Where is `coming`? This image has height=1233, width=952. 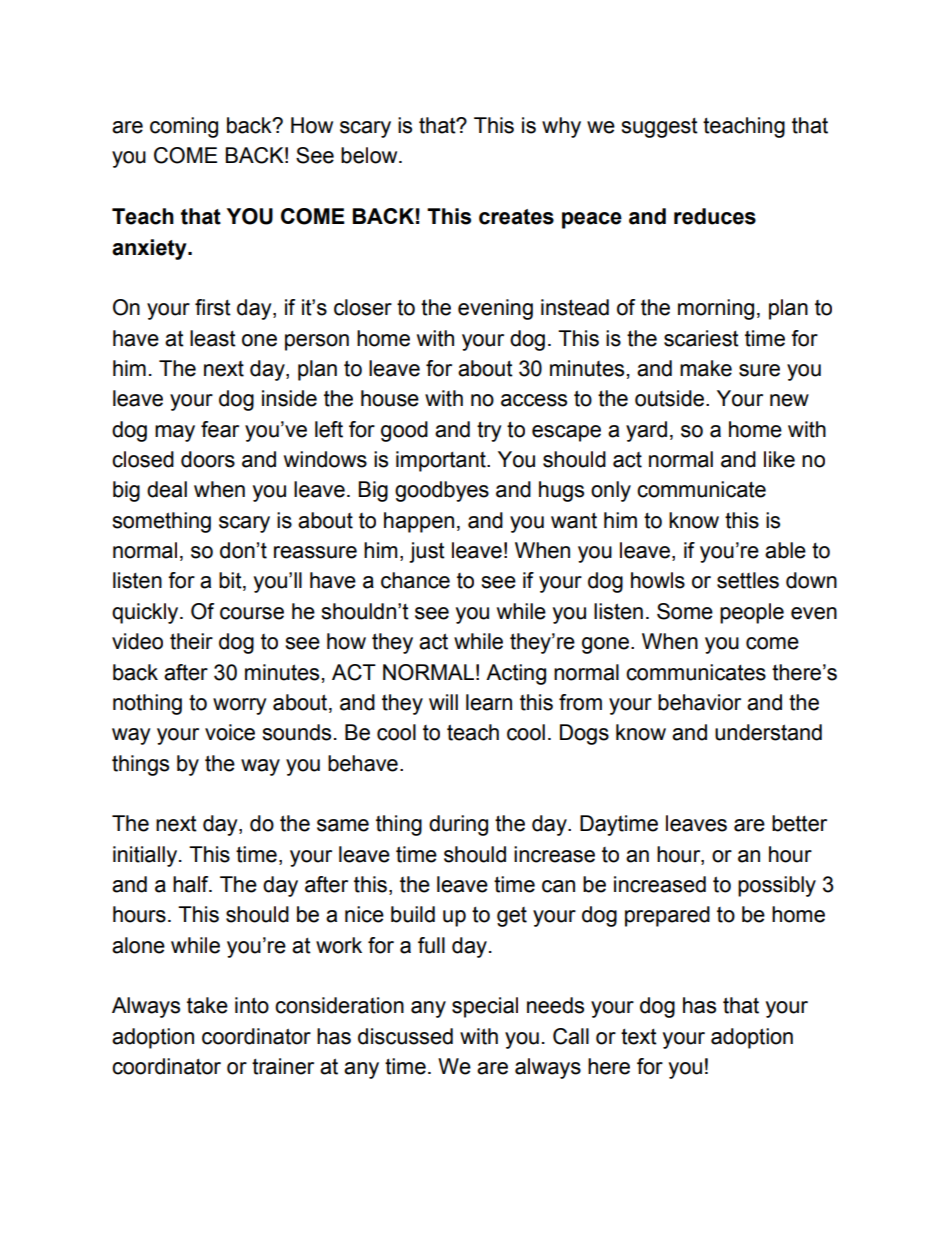 coming is located at coordinates (184, 127).
